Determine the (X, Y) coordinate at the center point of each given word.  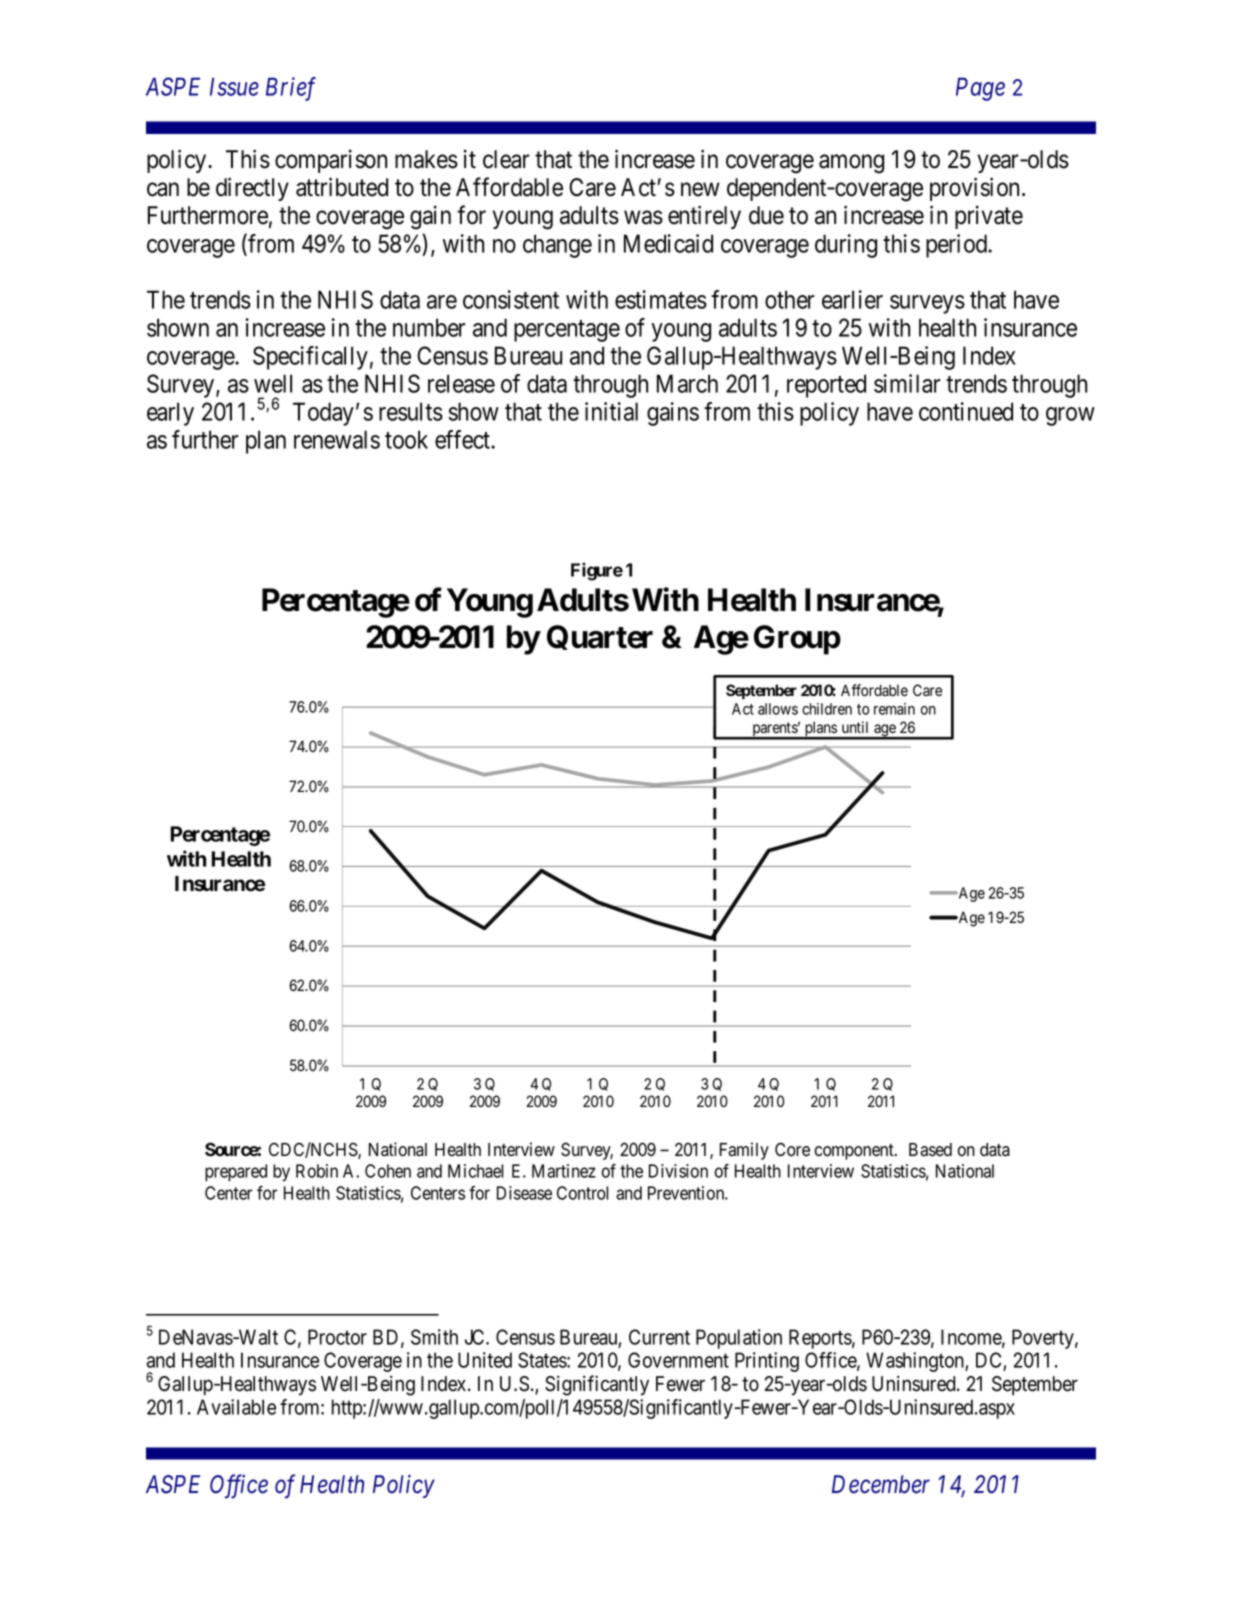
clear (506, 159)
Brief (291, 89)
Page (980, 89)
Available (236, 1407)
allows (778, 709)
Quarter (600, 637)
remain (894, 709)
